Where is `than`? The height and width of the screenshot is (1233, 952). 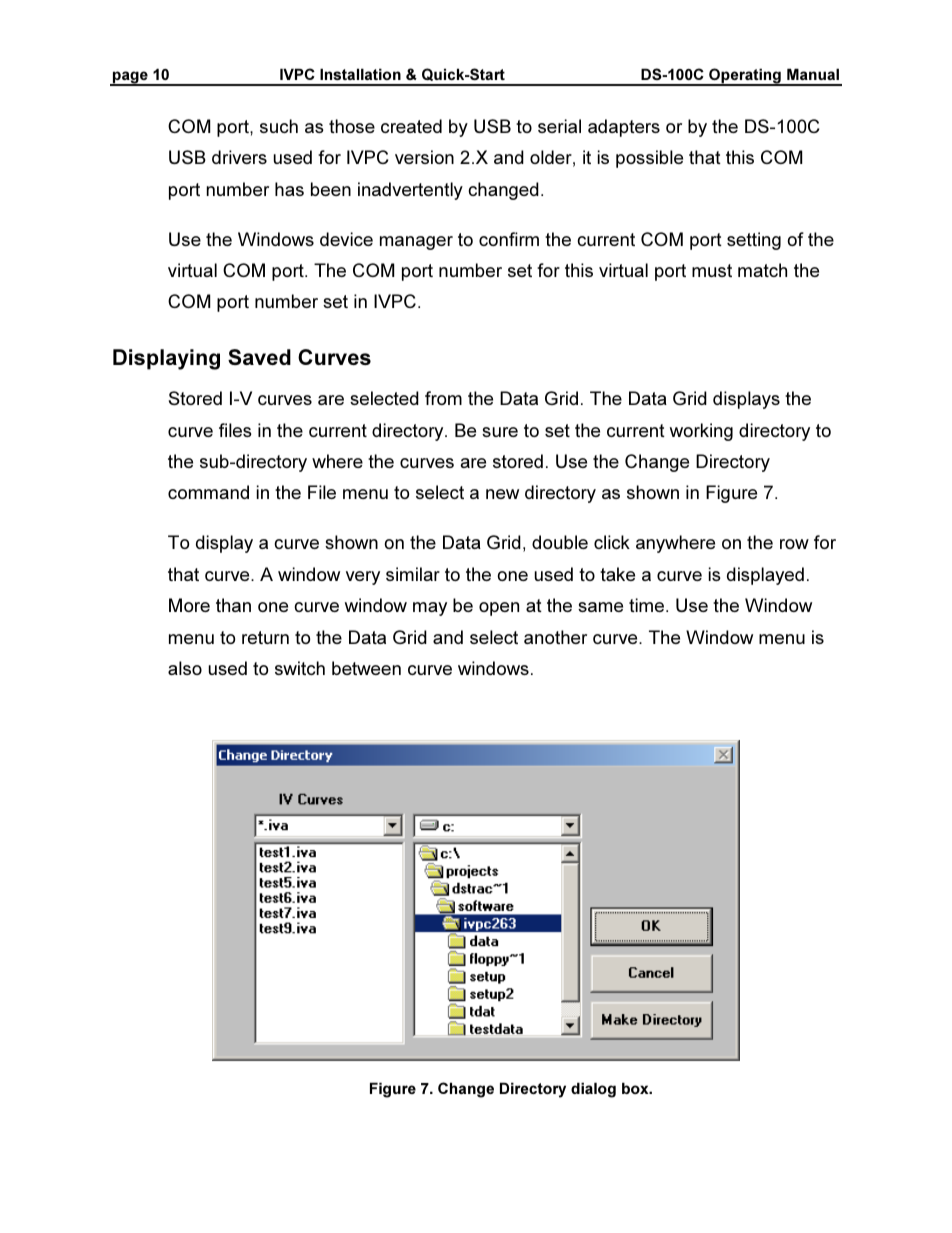
than is located at coordinates (233, 605).
